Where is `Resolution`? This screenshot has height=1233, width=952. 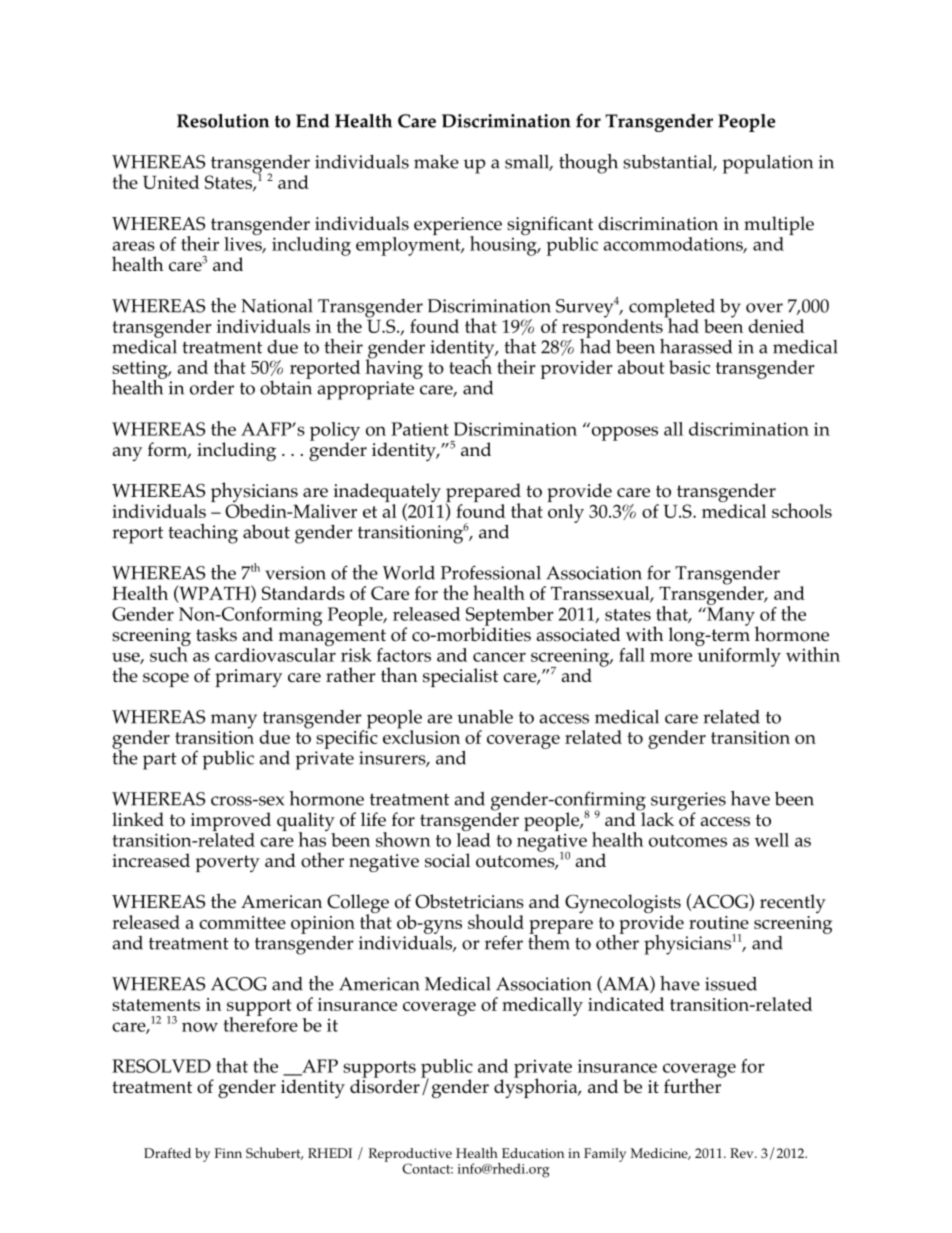 Resolution is located at coordinates (223, 121).
